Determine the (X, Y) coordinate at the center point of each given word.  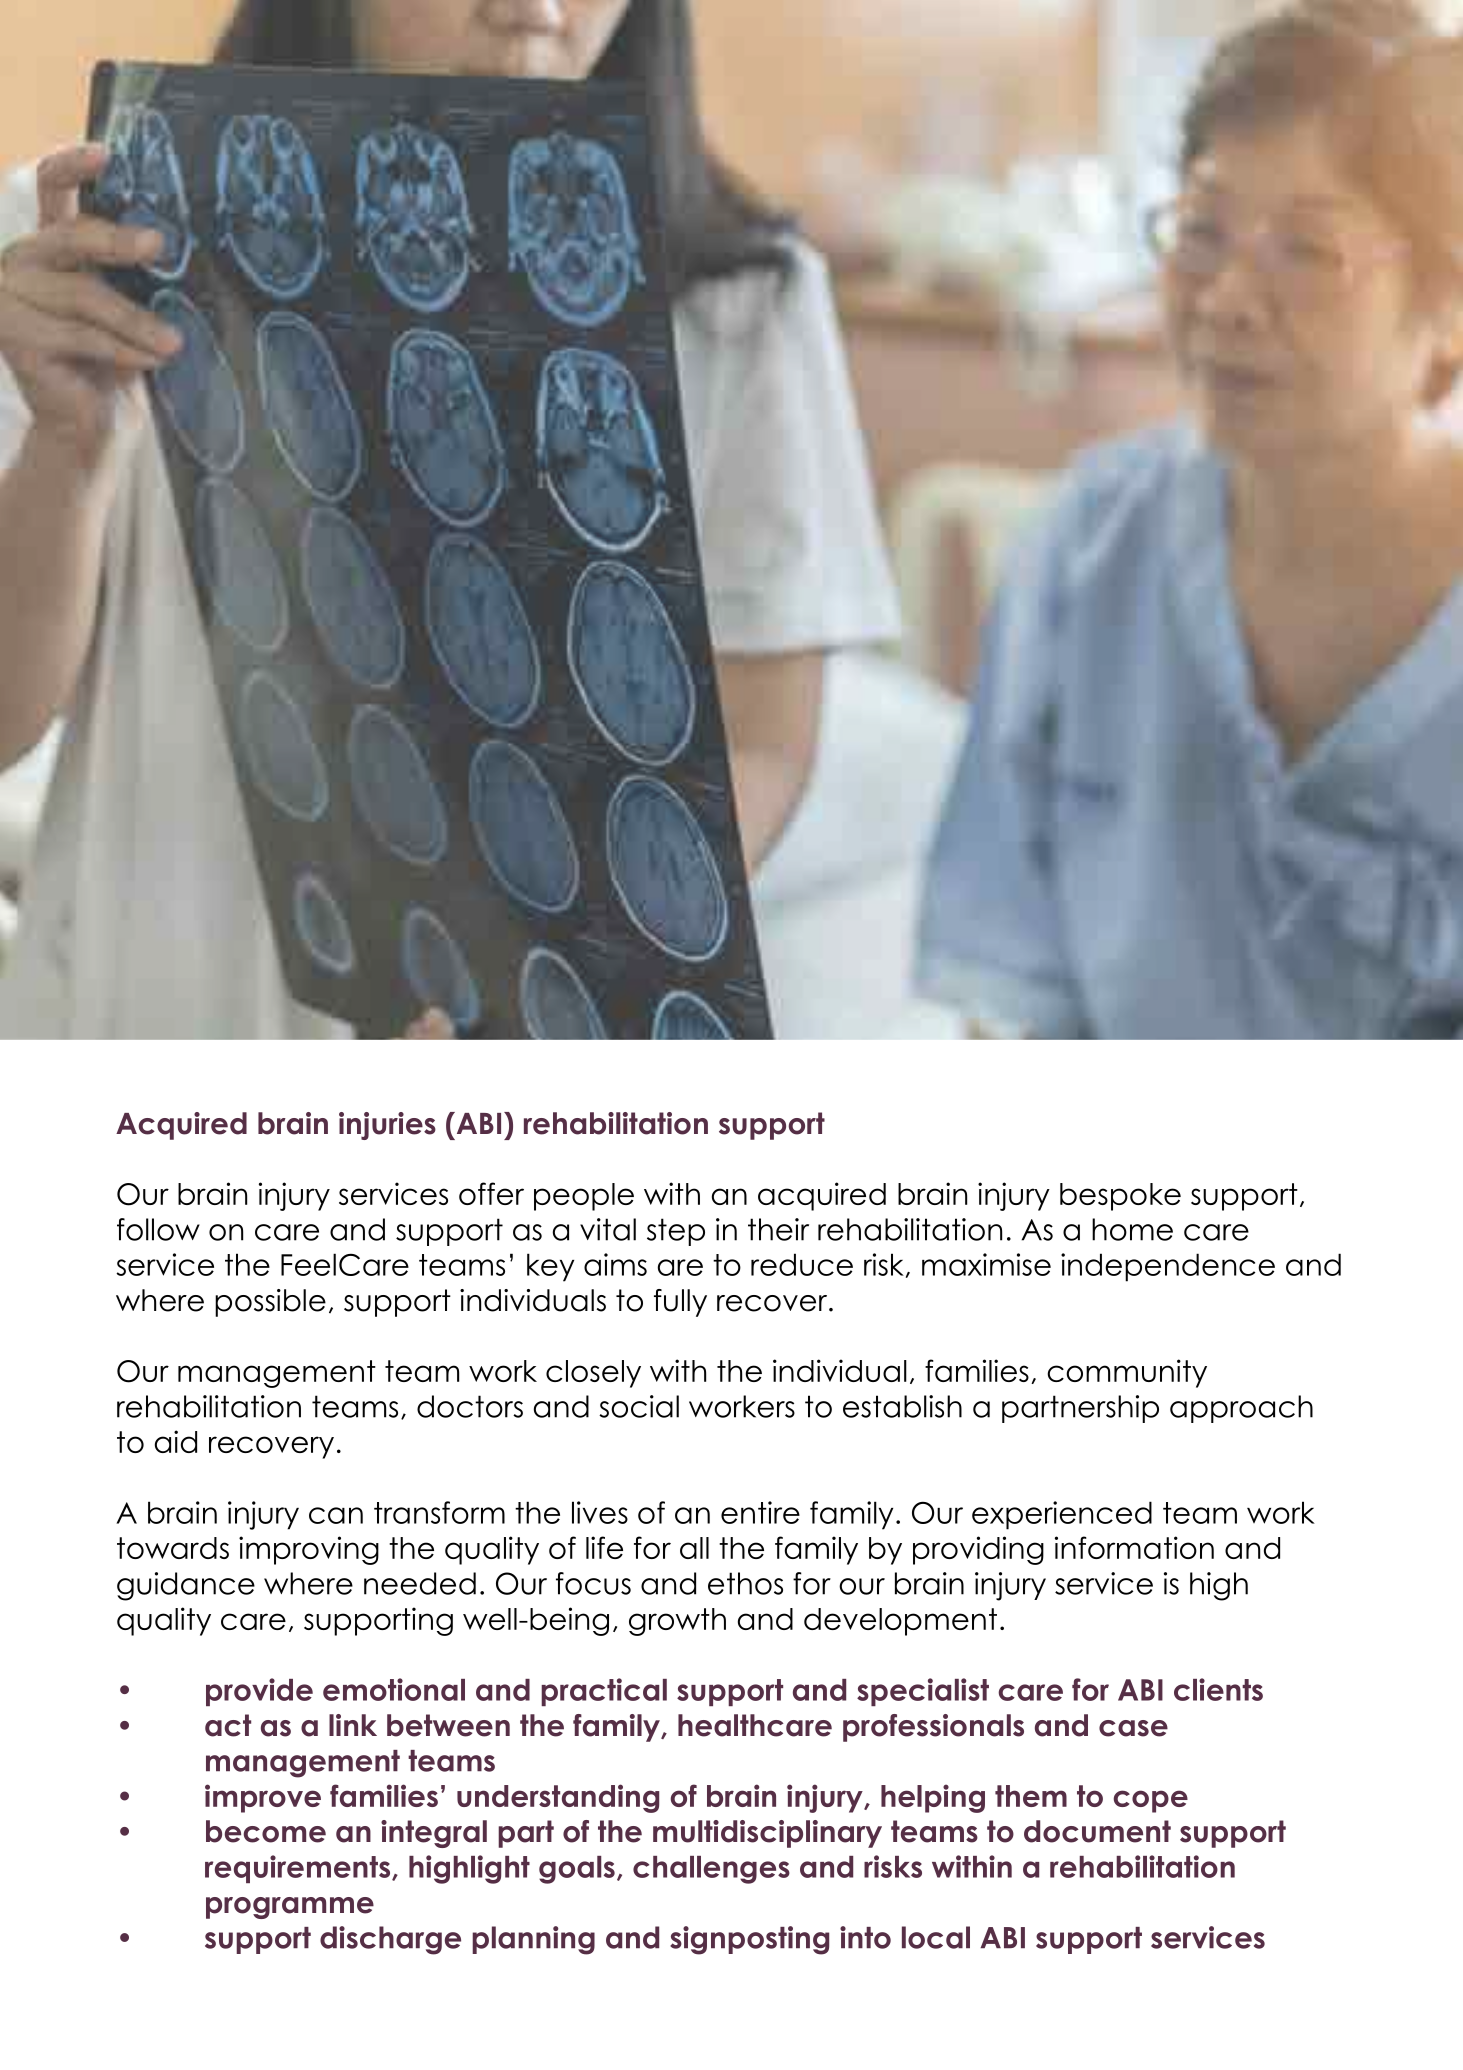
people (584, 1197)
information (1134, 1547)
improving (309, 1550)
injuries (387, 1126)
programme (290, 1908)
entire (760, 1512)
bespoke (1120, 1197)
